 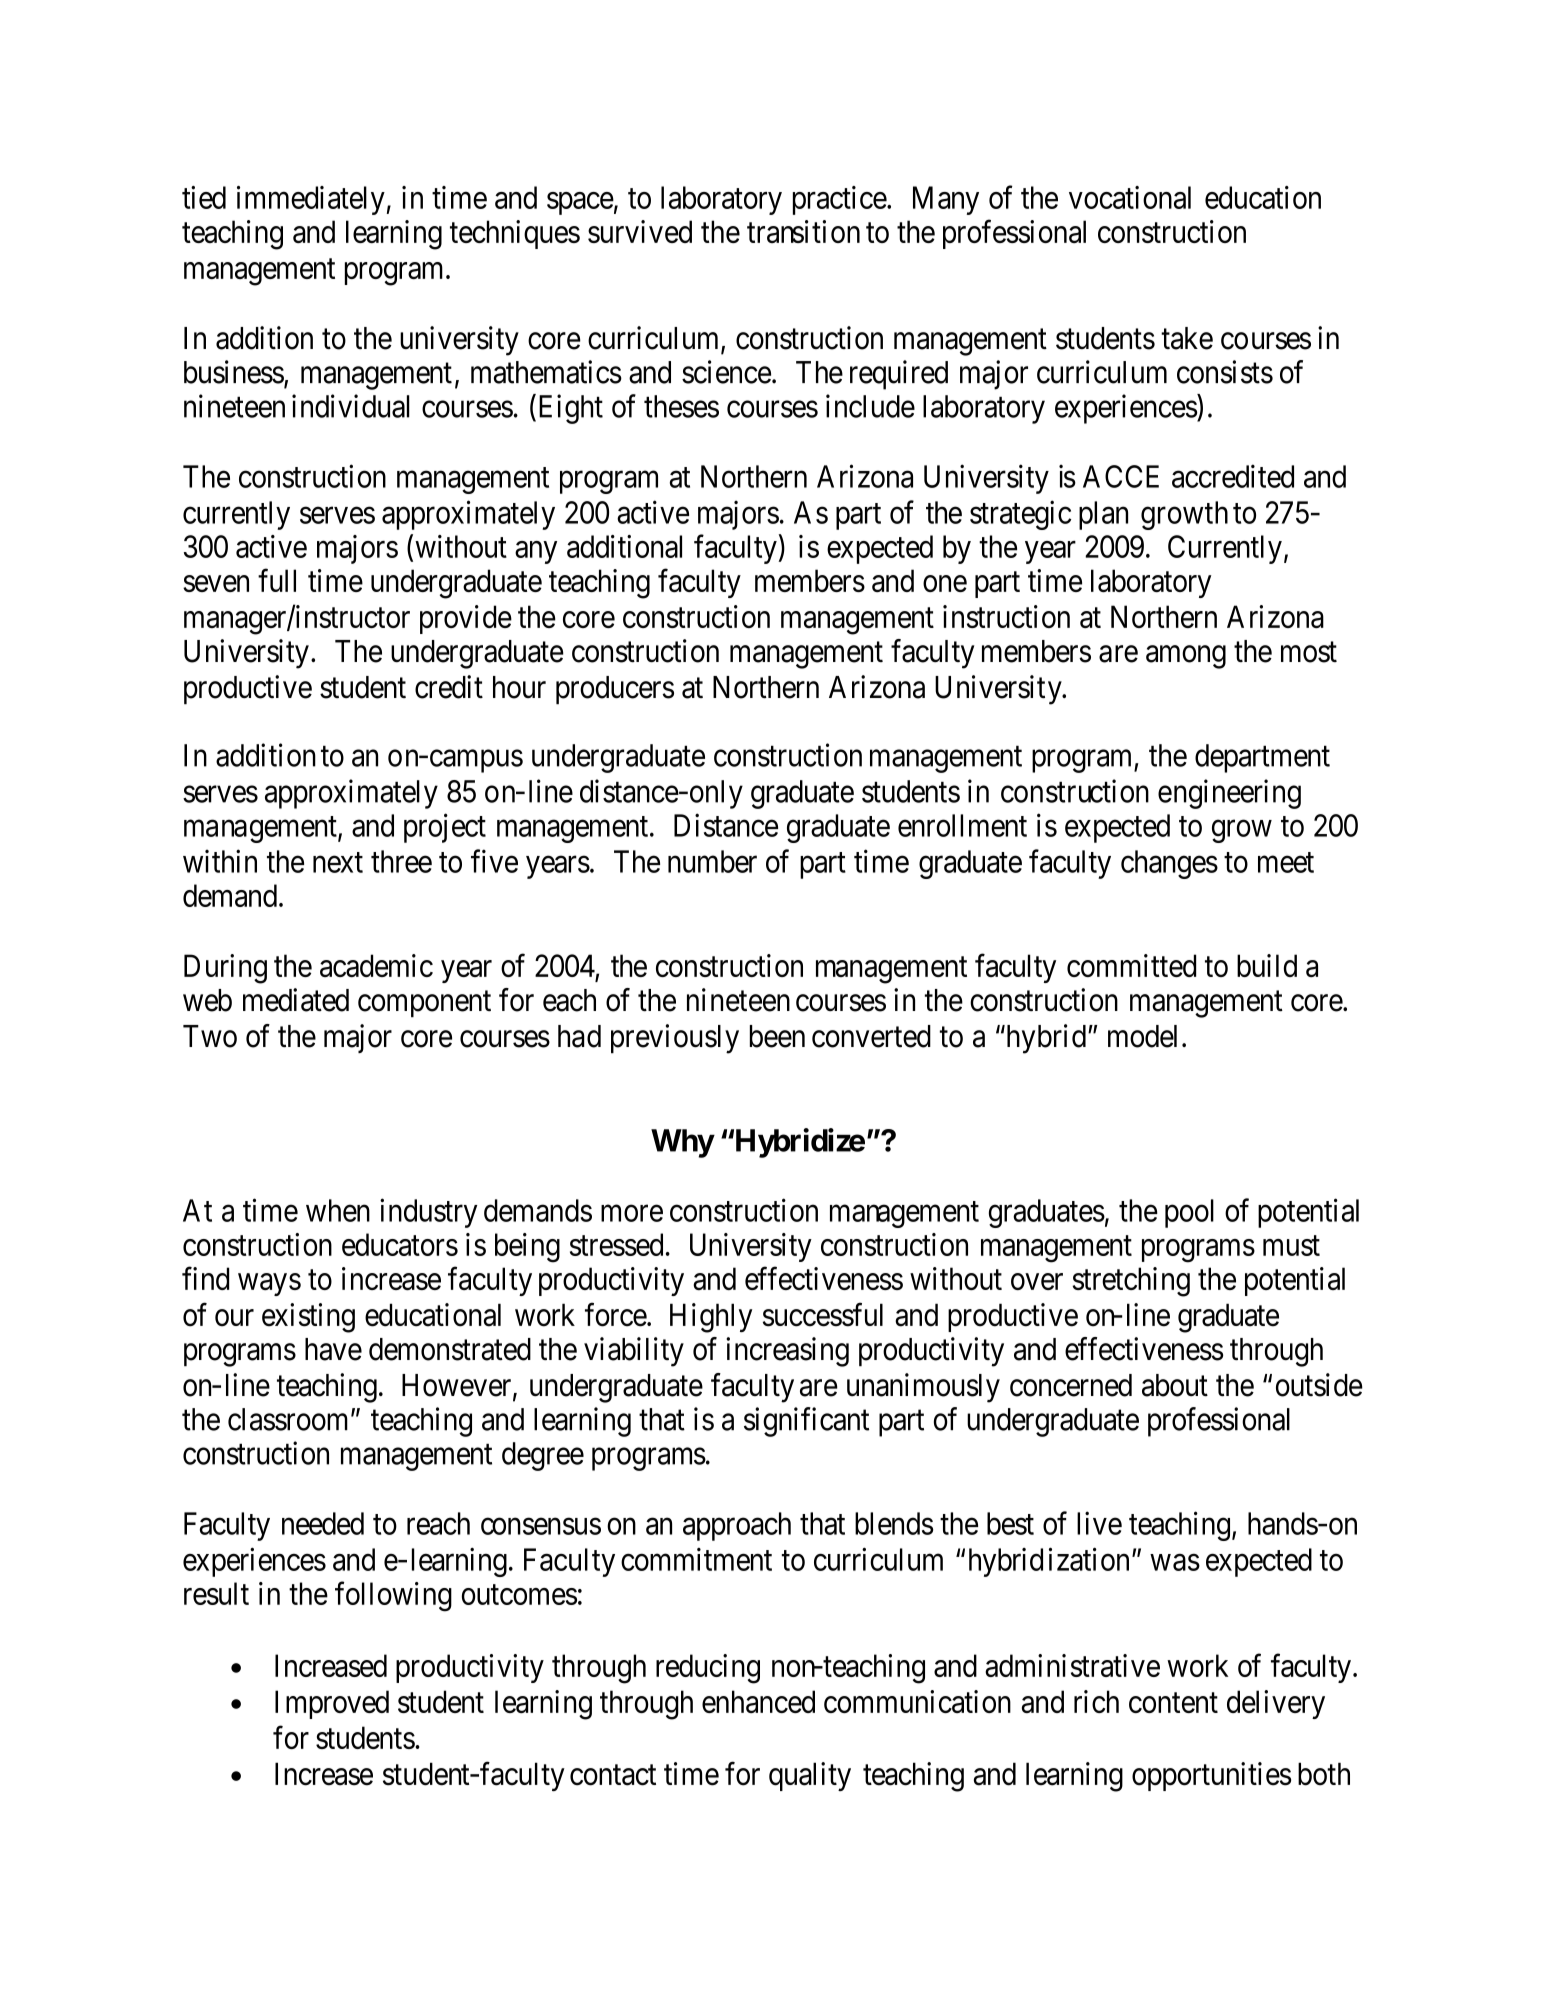 I want to click on vocational, so click(x=1130, y=197).
